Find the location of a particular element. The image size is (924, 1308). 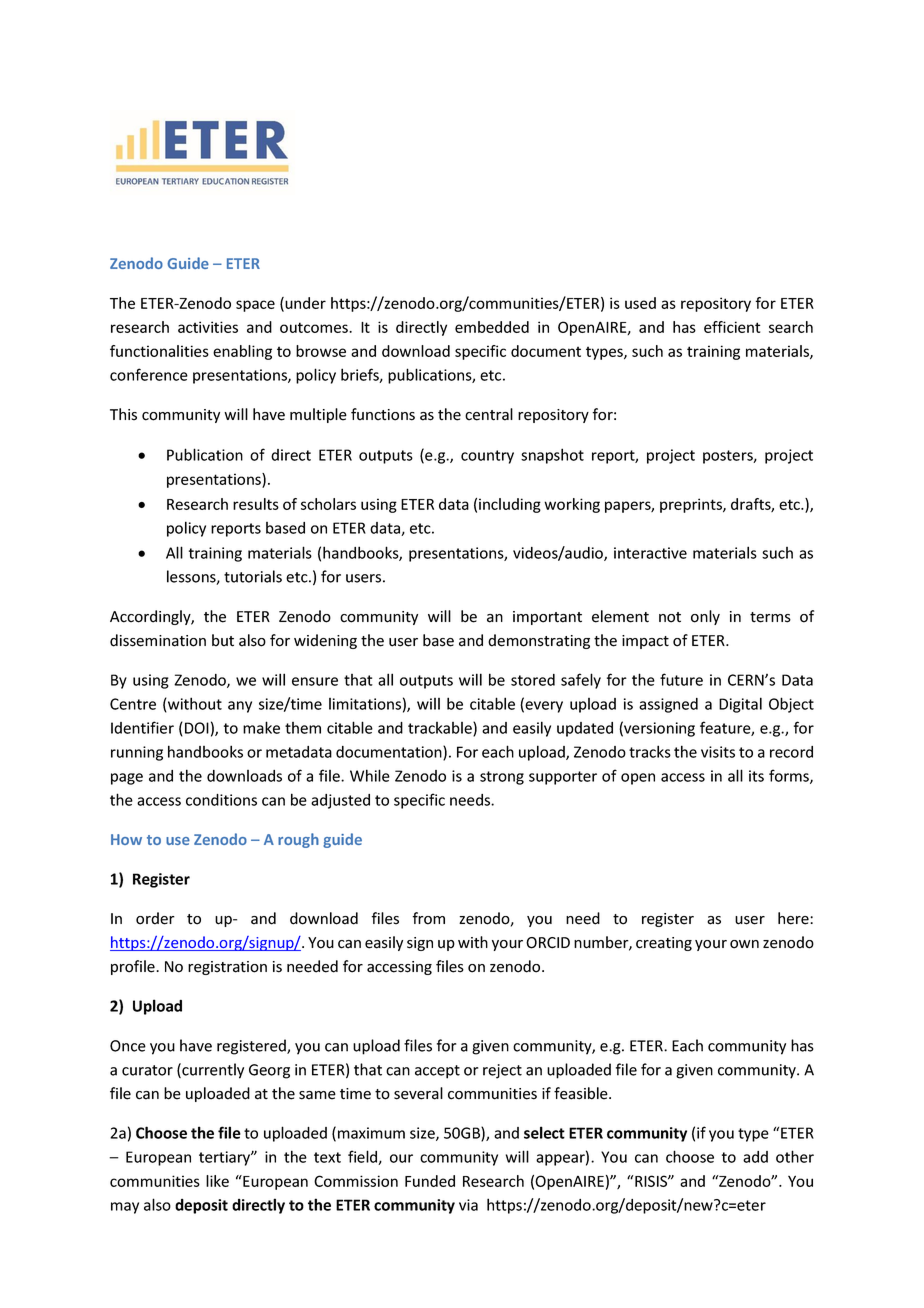

embedded is located at coordinates (492, 327).
